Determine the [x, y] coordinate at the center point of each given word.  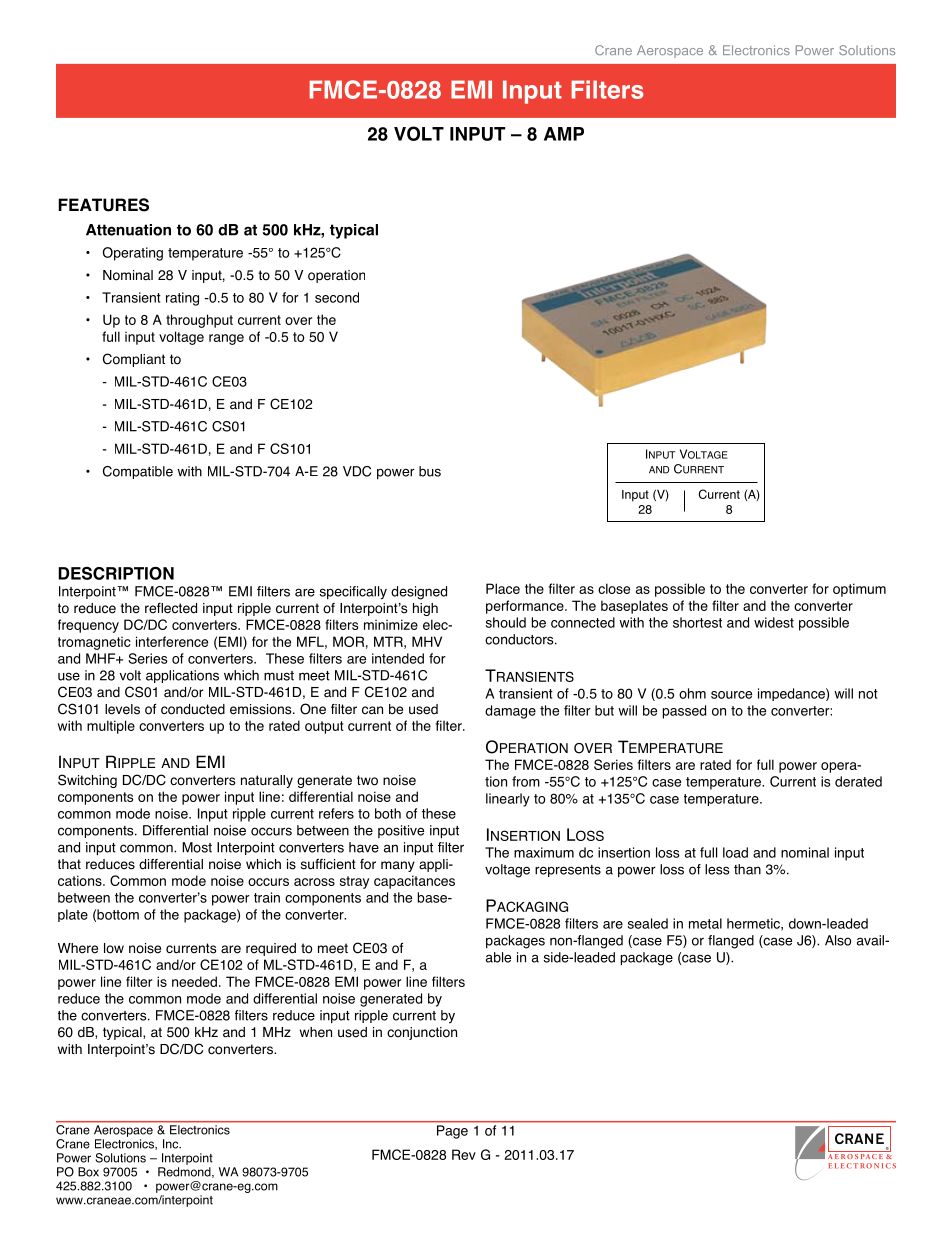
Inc [172, 1144]
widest [774, 622]
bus [430, 471]
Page [452, 1132]
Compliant [134, 360]
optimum [859, 590]
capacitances [414, 882]
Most [197, 847]
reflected [171, 608]
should [506, 622]
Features [103, 205]
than [747, 869]
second [337, 297]
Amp [564, 134]
